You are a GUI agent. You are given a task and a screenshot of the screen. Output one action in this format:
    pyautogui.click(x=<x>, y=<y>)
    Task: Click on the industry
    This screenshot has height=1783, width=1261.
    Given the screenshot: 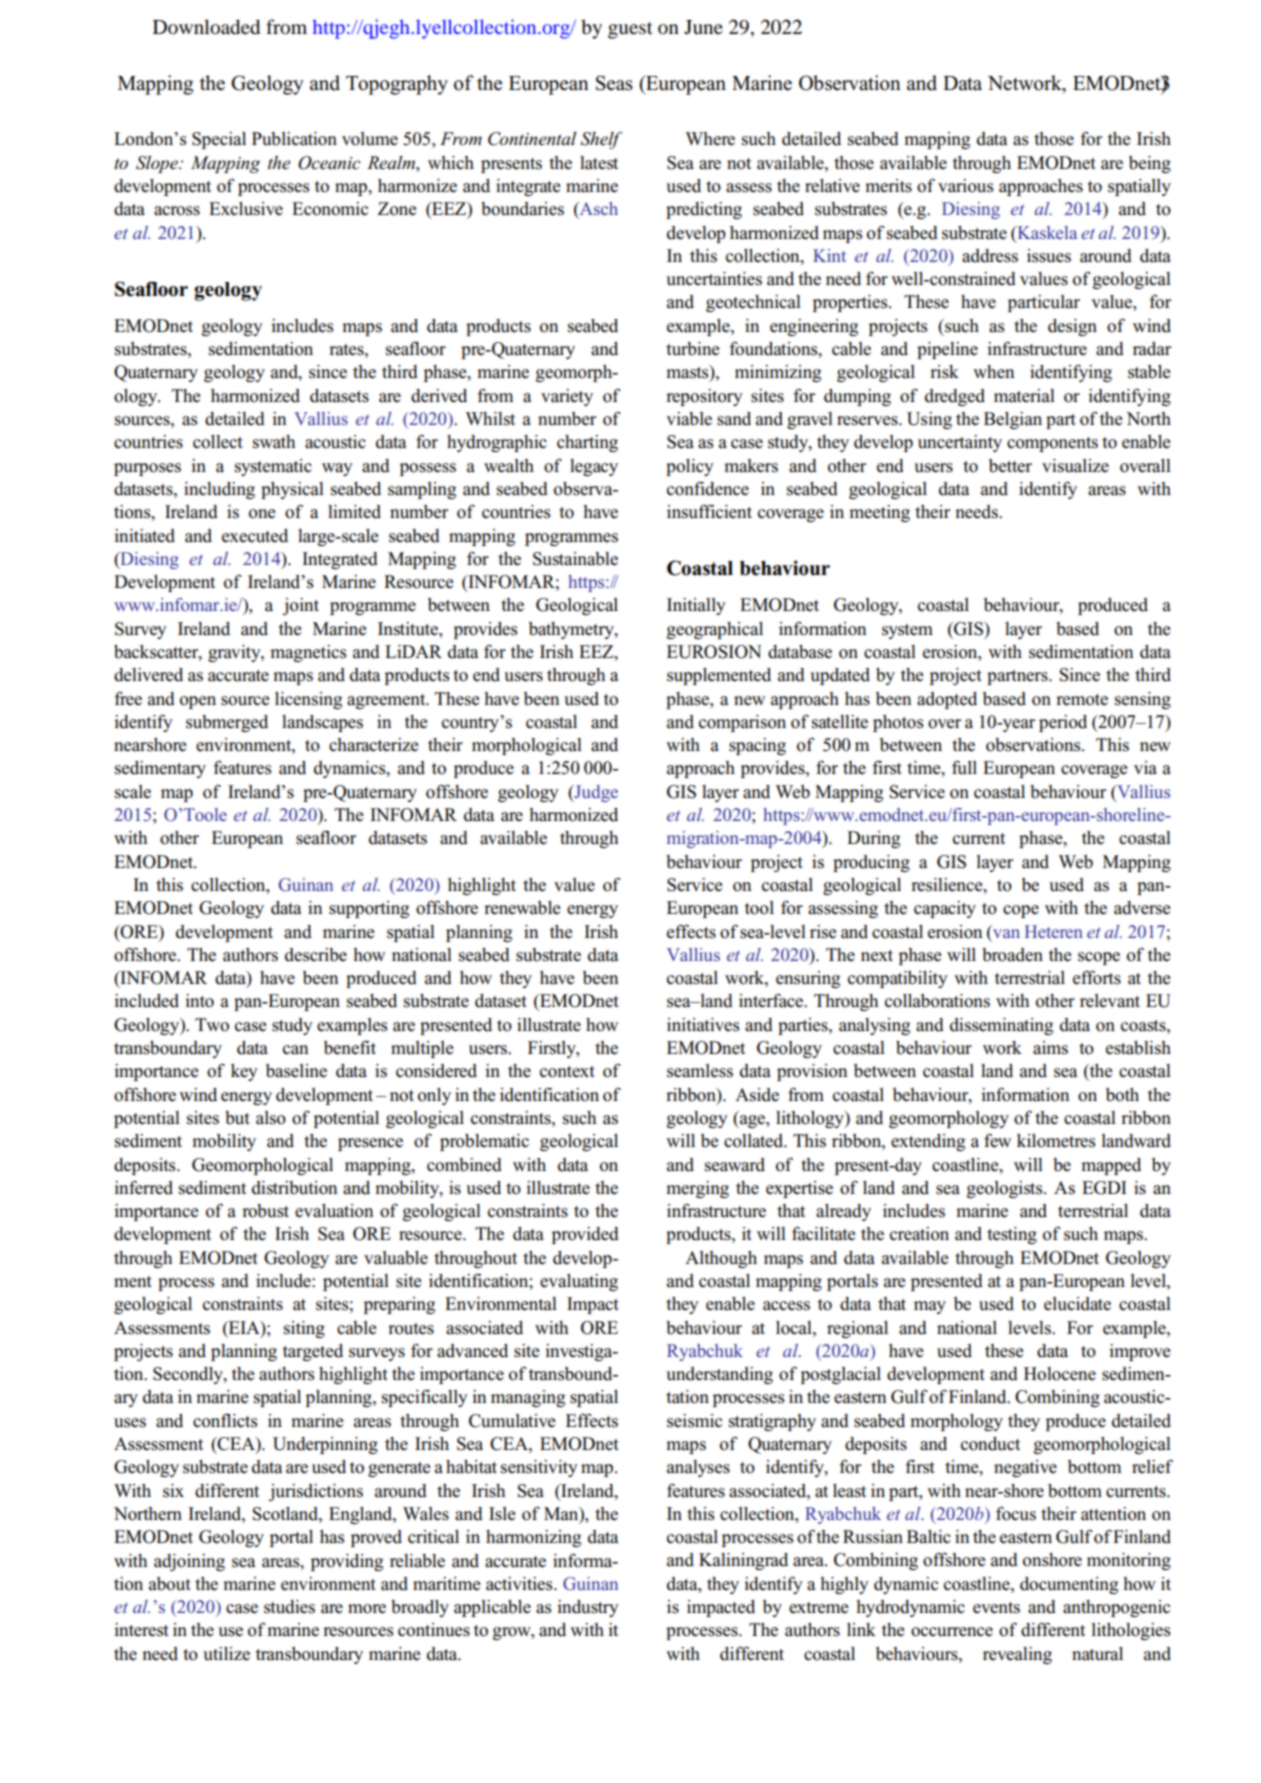 What is the action you would take?
    pyautogui.click(x=588, y=1608)
